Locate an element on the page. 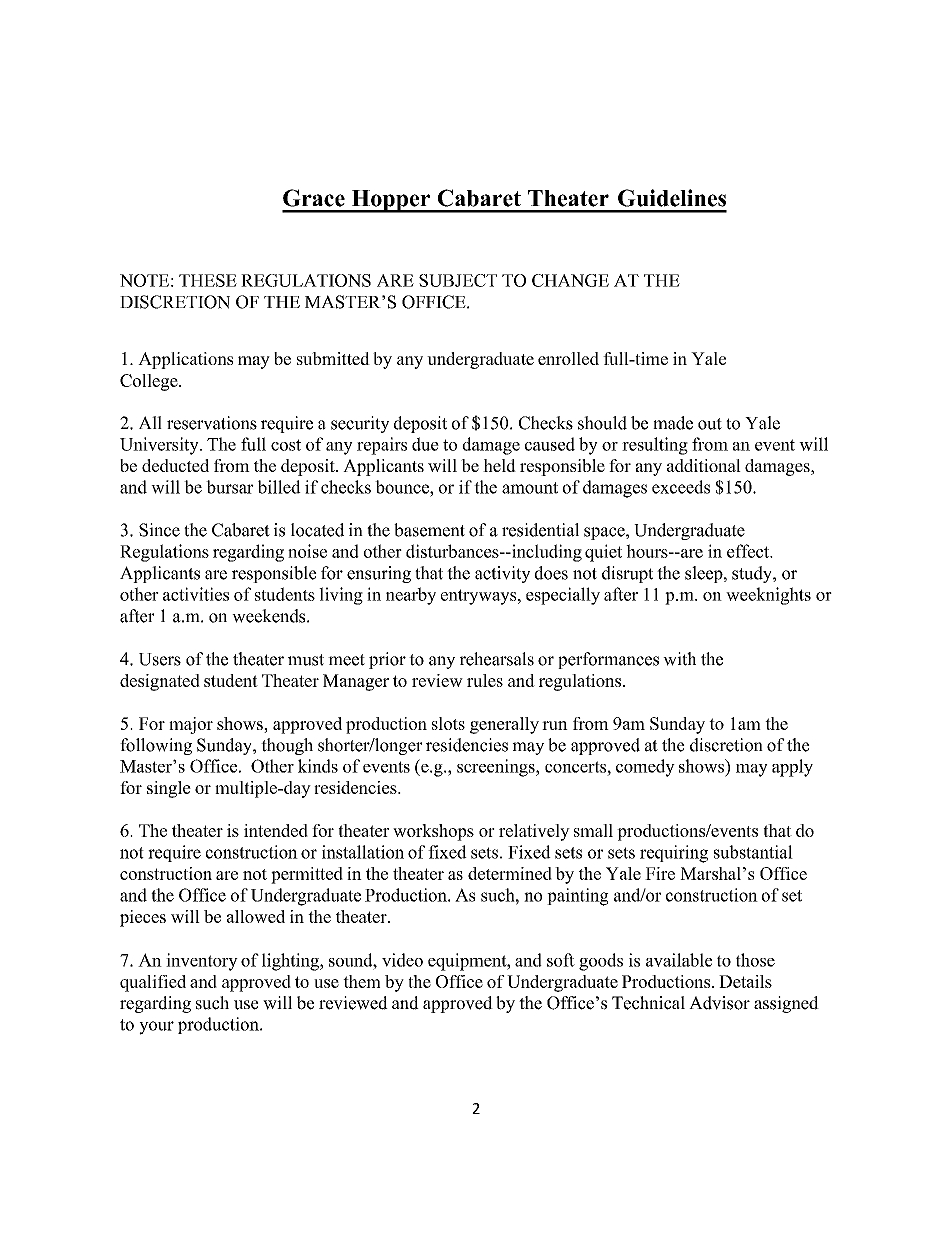 This document has height=1233, width=952. weeknights is located at coordinates (768, 596).
